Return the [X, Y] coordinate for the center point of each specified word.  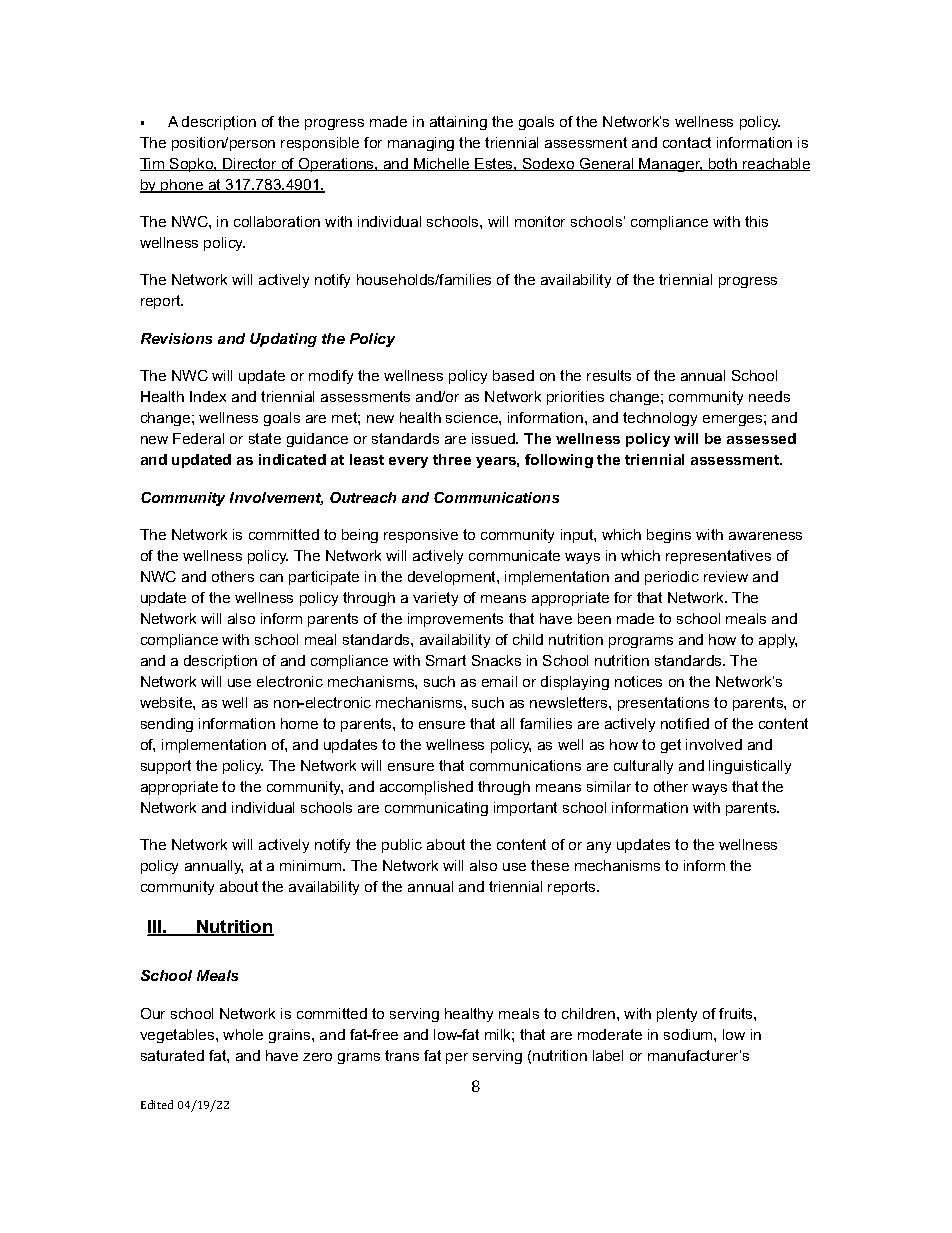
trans [402, 1055]
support [166, 767]
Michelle [442, 164]
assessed [761, 438]
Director [250, 164]
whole [243, 1034]
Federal [198, 438]
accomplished [426, 788]
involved [714, 744]
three [452, 459]
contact [687, 142]
